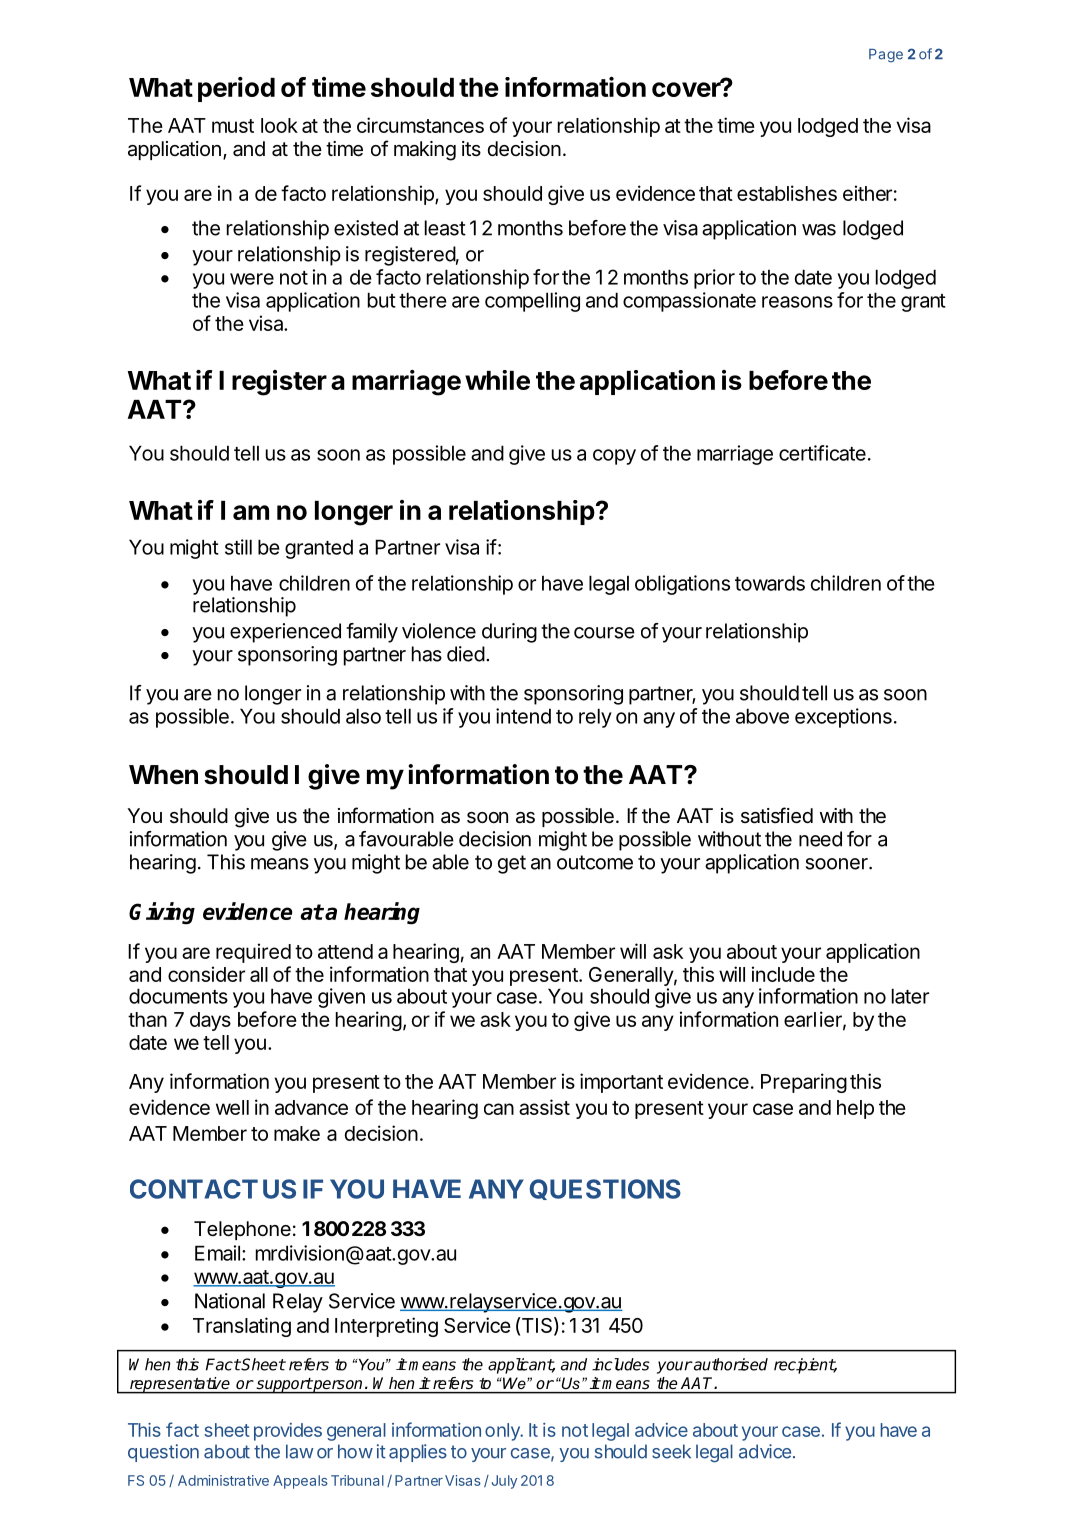  Describe the element at coordinates (471, 148) in the screenshot. I see `its` at that location.
